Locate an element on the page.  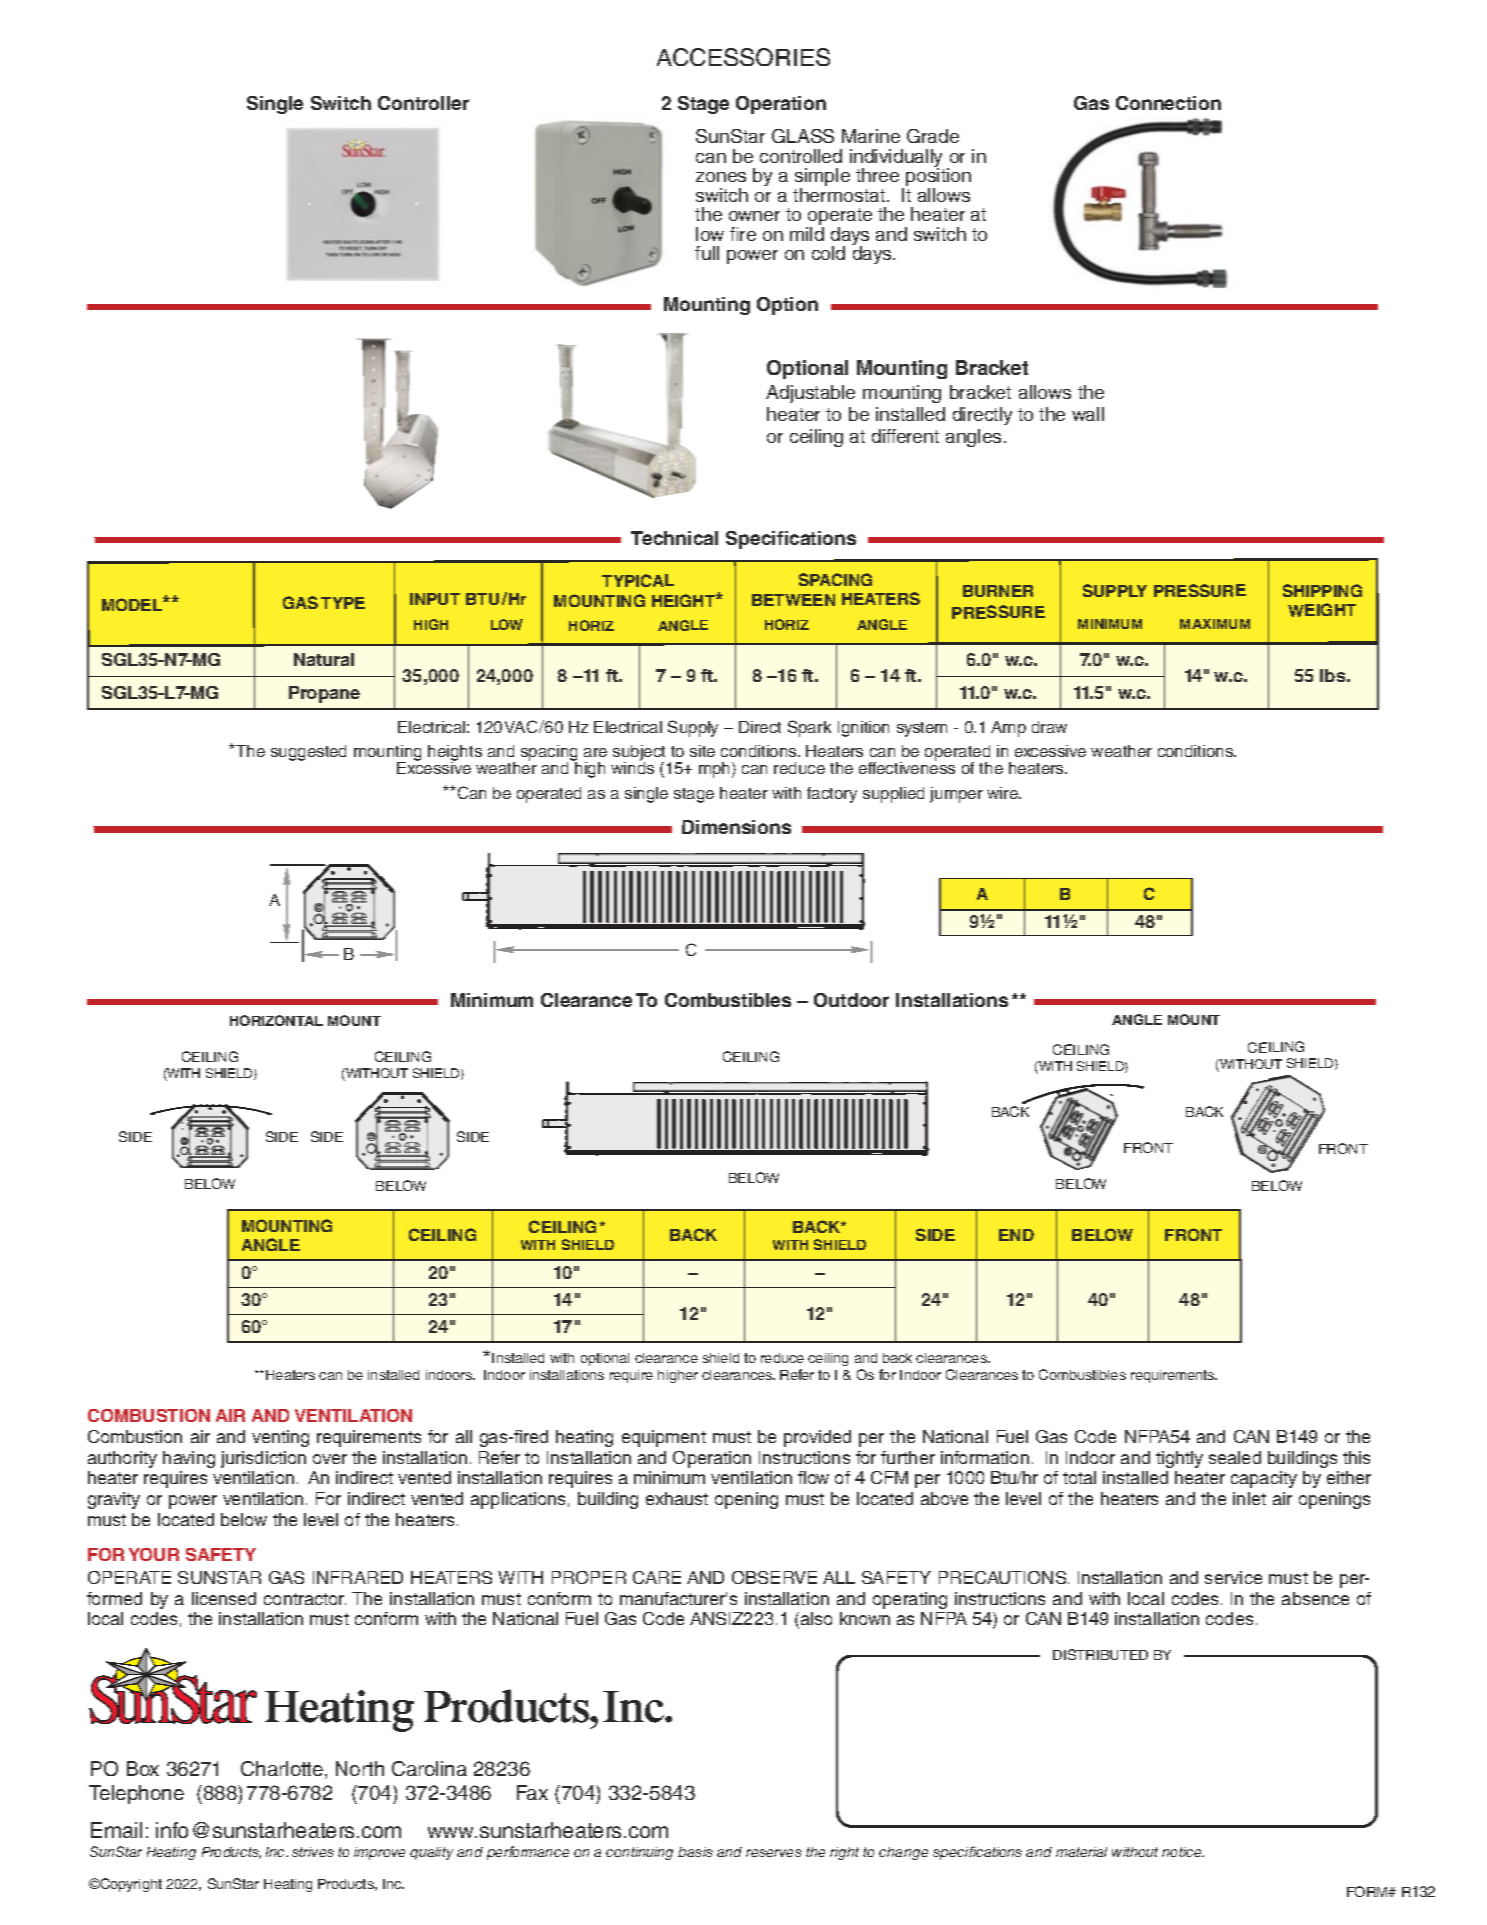
Charlotte is located at coordinates (282, 1768).
